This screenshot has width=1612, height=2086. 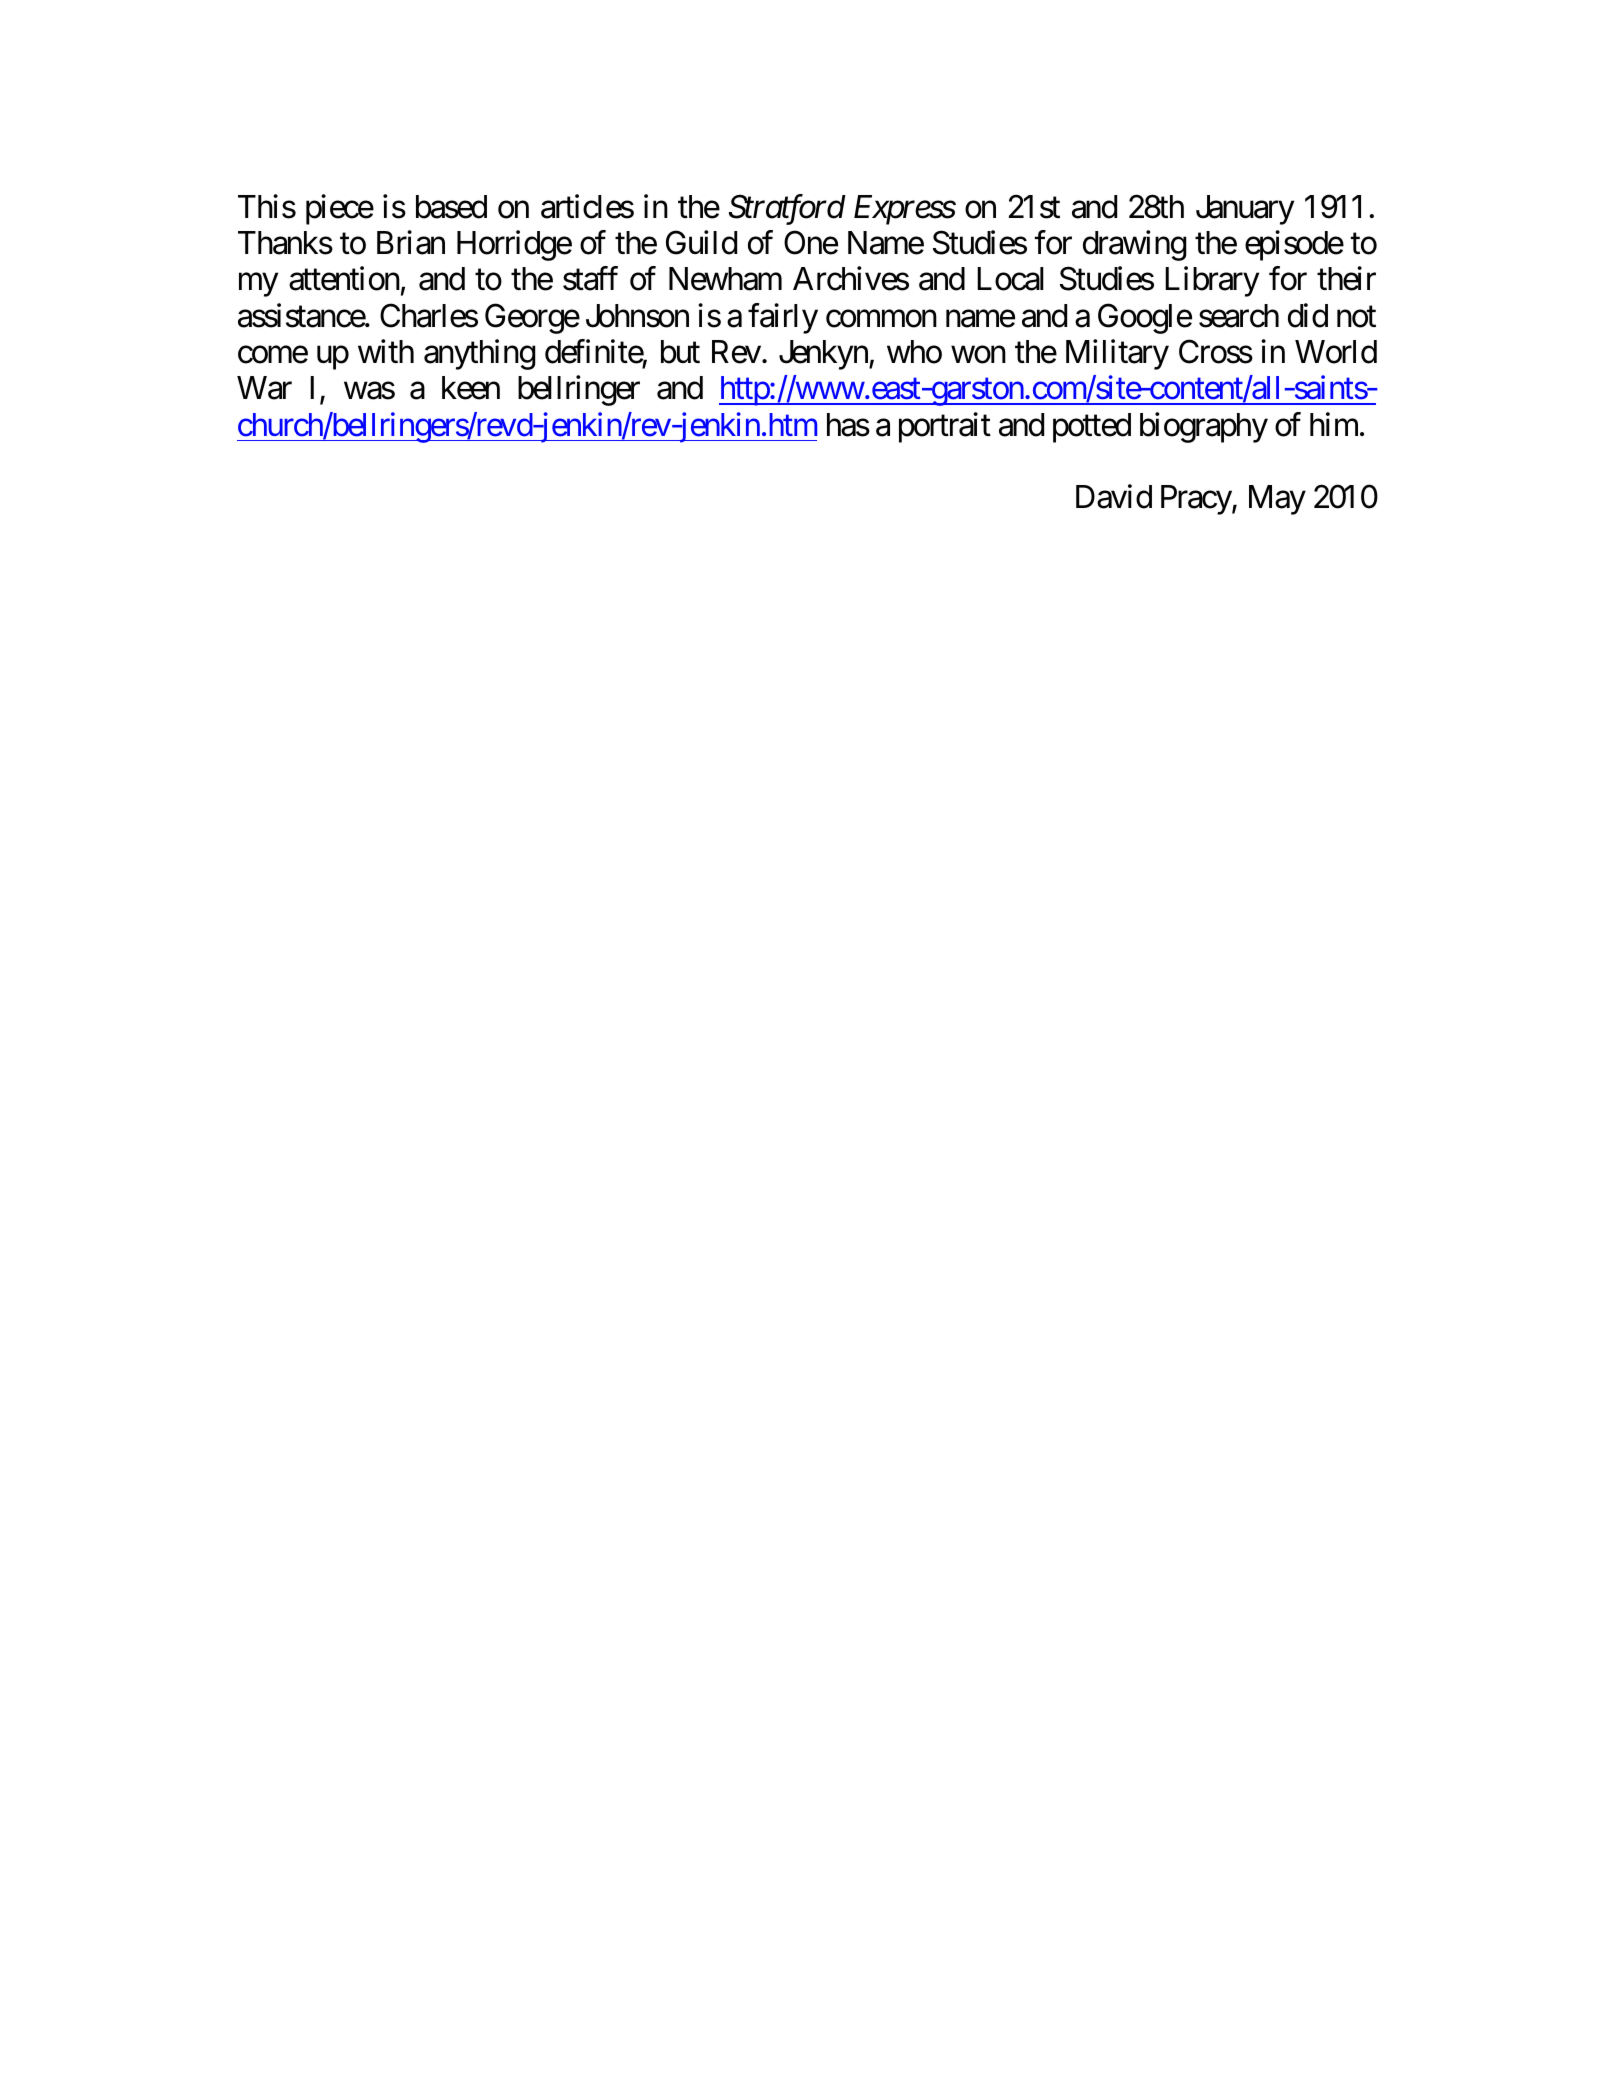 I want to click on Guild, so click(x=701, y=242).
